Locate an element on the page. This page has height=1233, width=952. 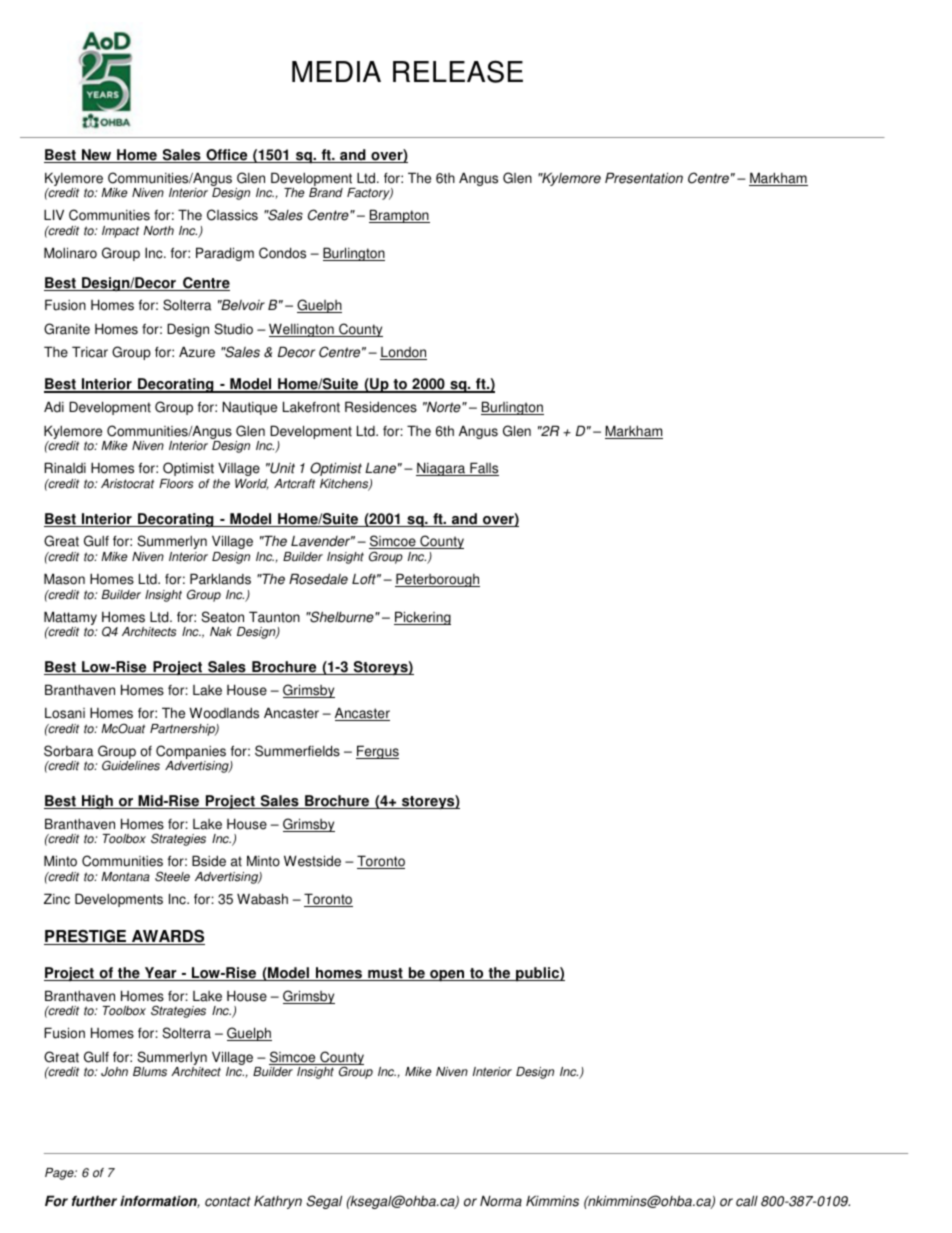
New is located at coordinates (97, 156).
